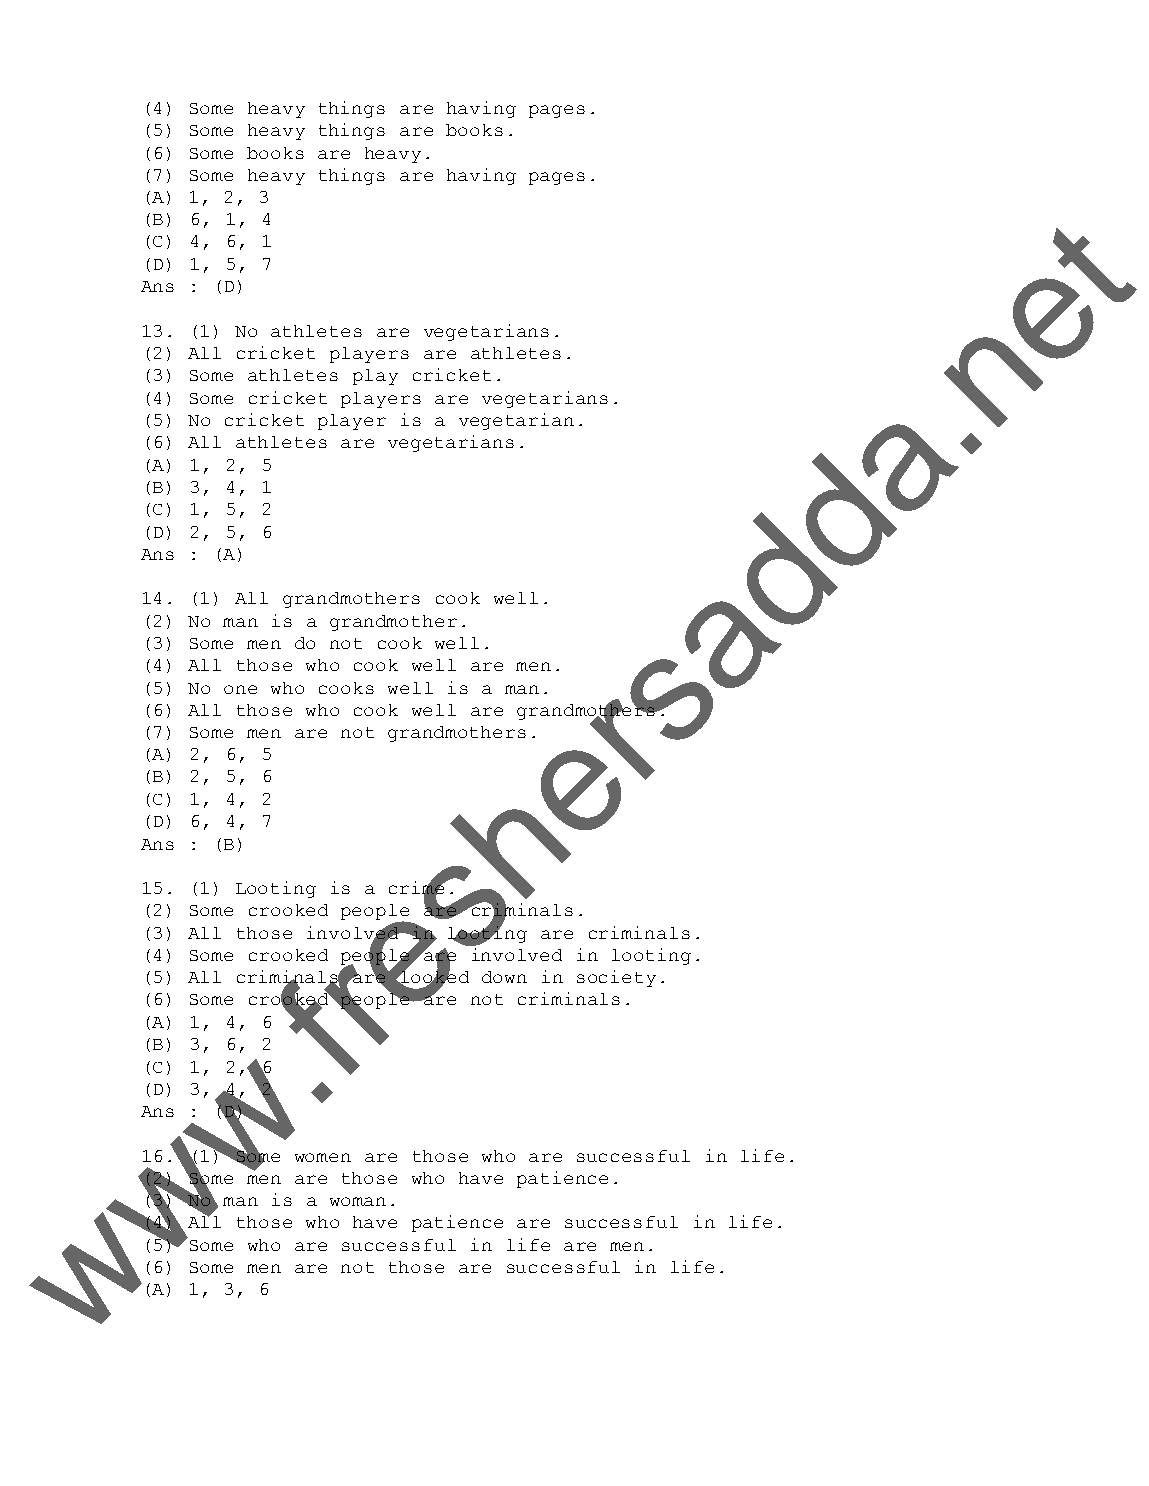  Describe the element at coordinates (240, 689) in the screenshot. I see `one` at that location.
